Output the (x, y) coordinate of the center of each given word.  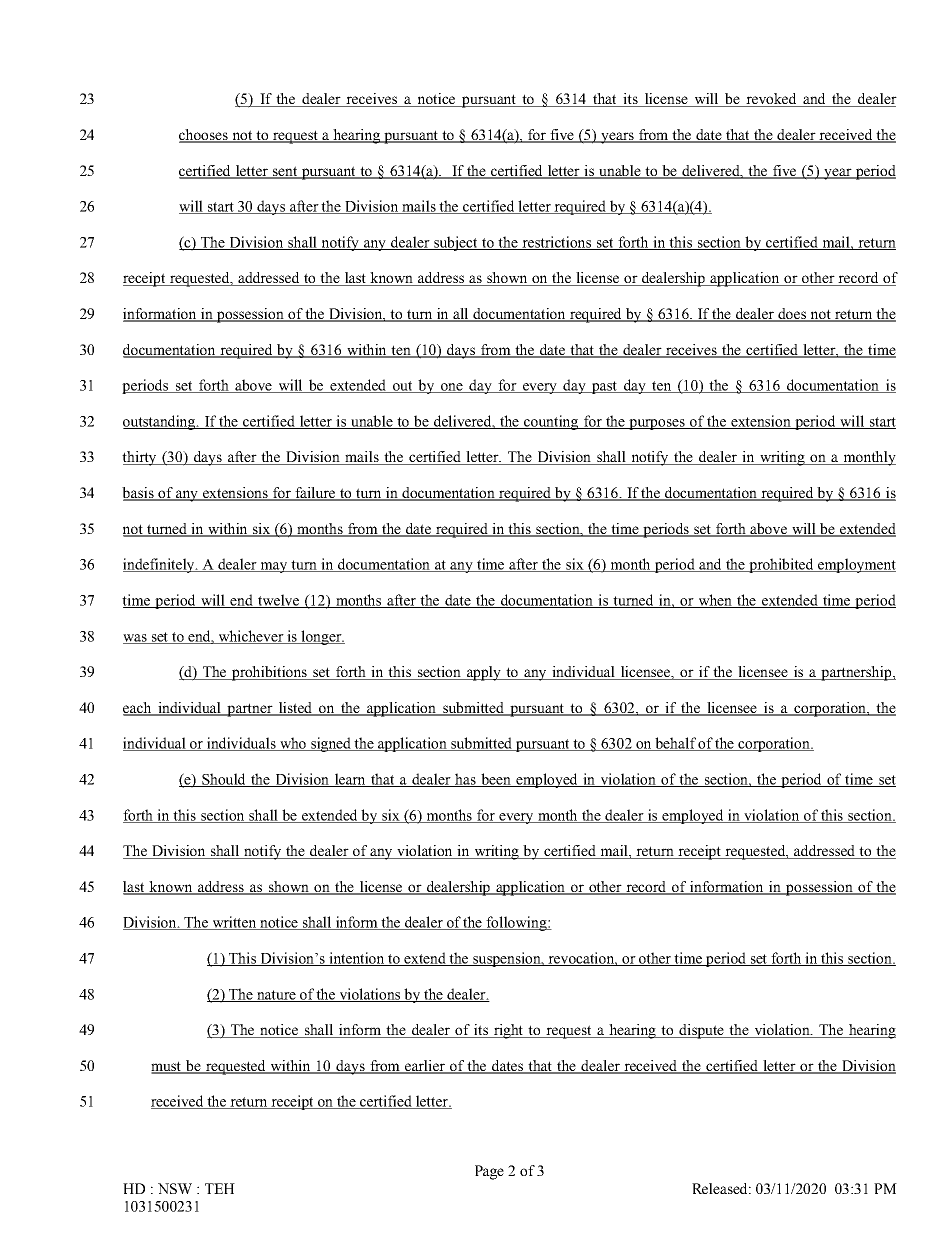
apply (484, 673)
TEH (220, 1188)
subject (456, 243)
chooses (204, 136)
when (715, 601)
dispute (702, 1031)
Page (489, 1172)
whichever (251, 637)
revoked (771, 100)
